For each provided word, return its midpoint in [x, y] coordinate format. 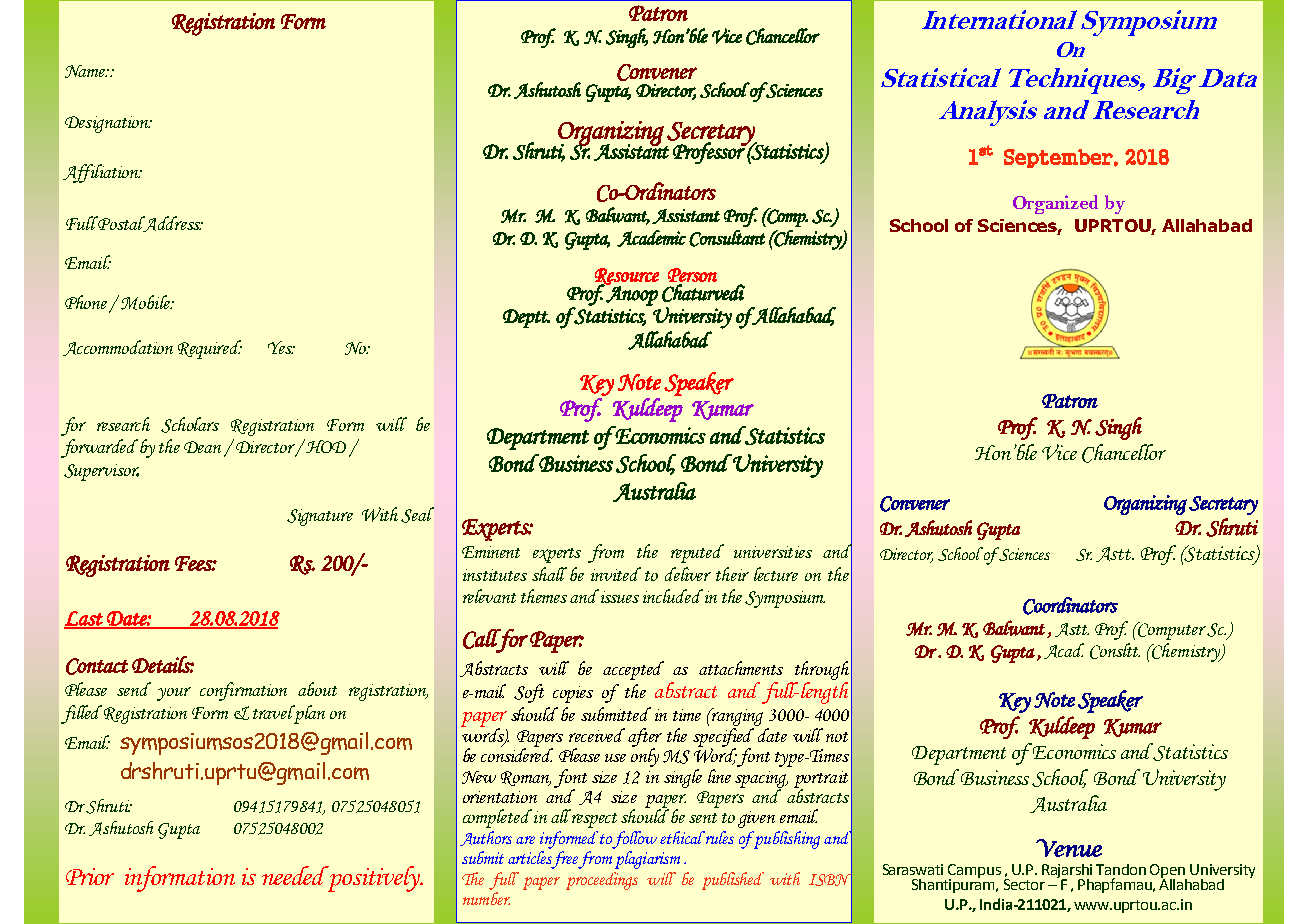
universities [773, 552]
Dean [204, 448]
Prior [90, 876]
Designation [108, 124]
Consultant [727, 238]
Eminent [491, 552]
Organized [1055, 204]
